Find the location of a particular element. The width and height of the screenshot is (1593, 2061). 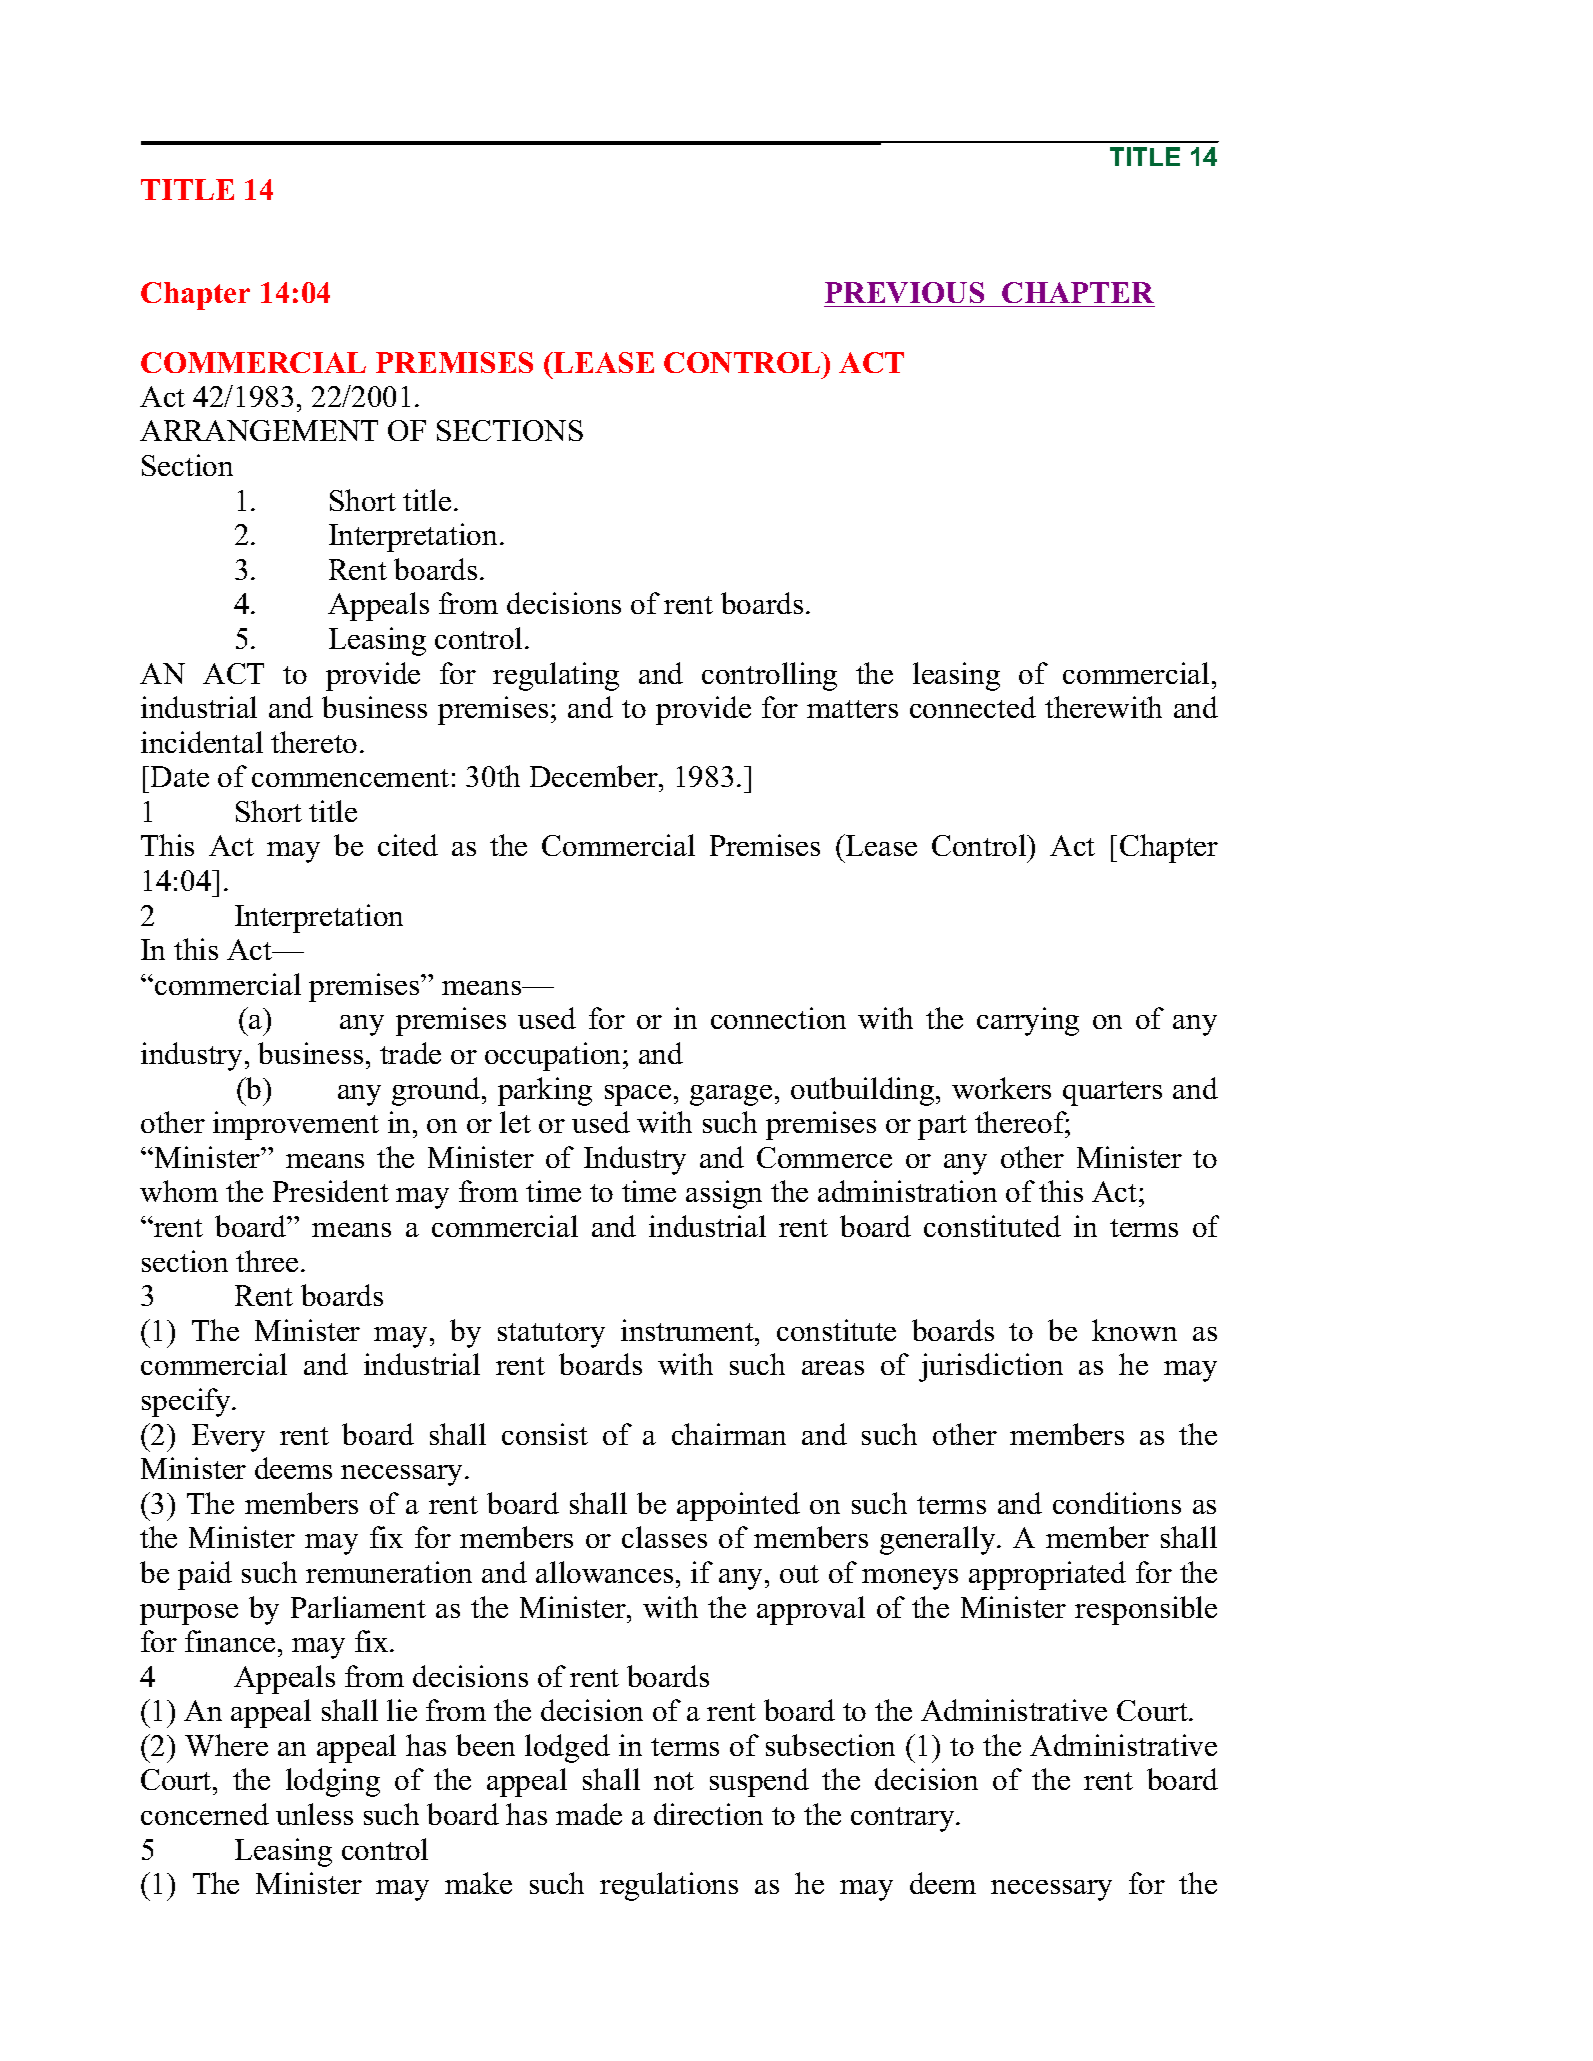

matters is located at coordinates (852, 709).
